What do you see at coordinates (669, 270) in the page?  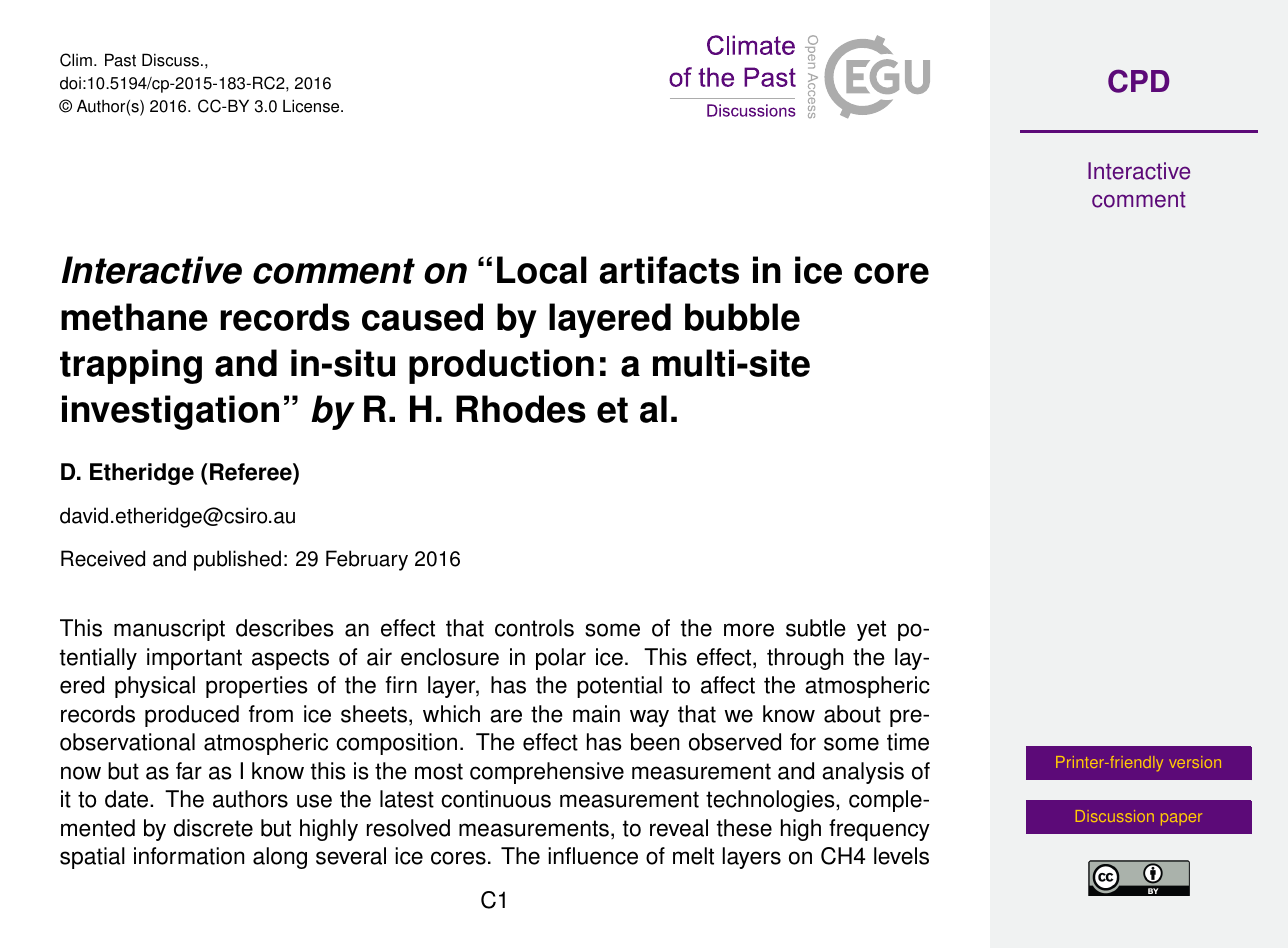 I see `artifacts` at bounding box center [669, 270].
